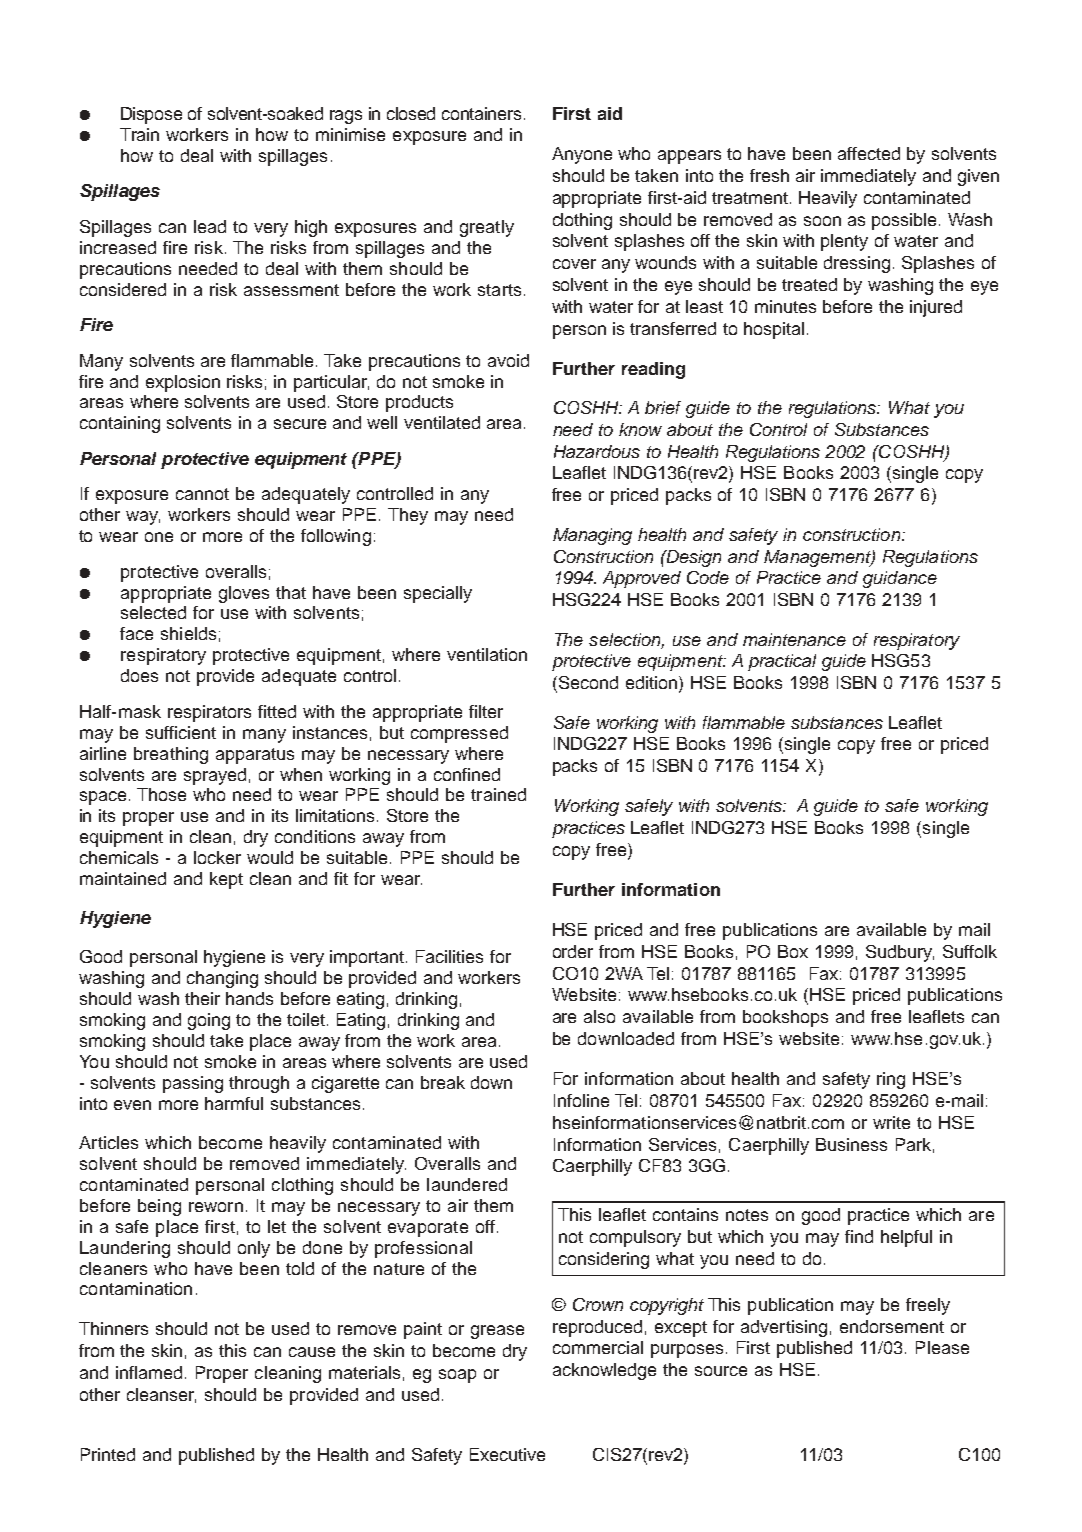 The width and height of the page is (1082, 1532). I want to click on Management, so click(818, 558).
